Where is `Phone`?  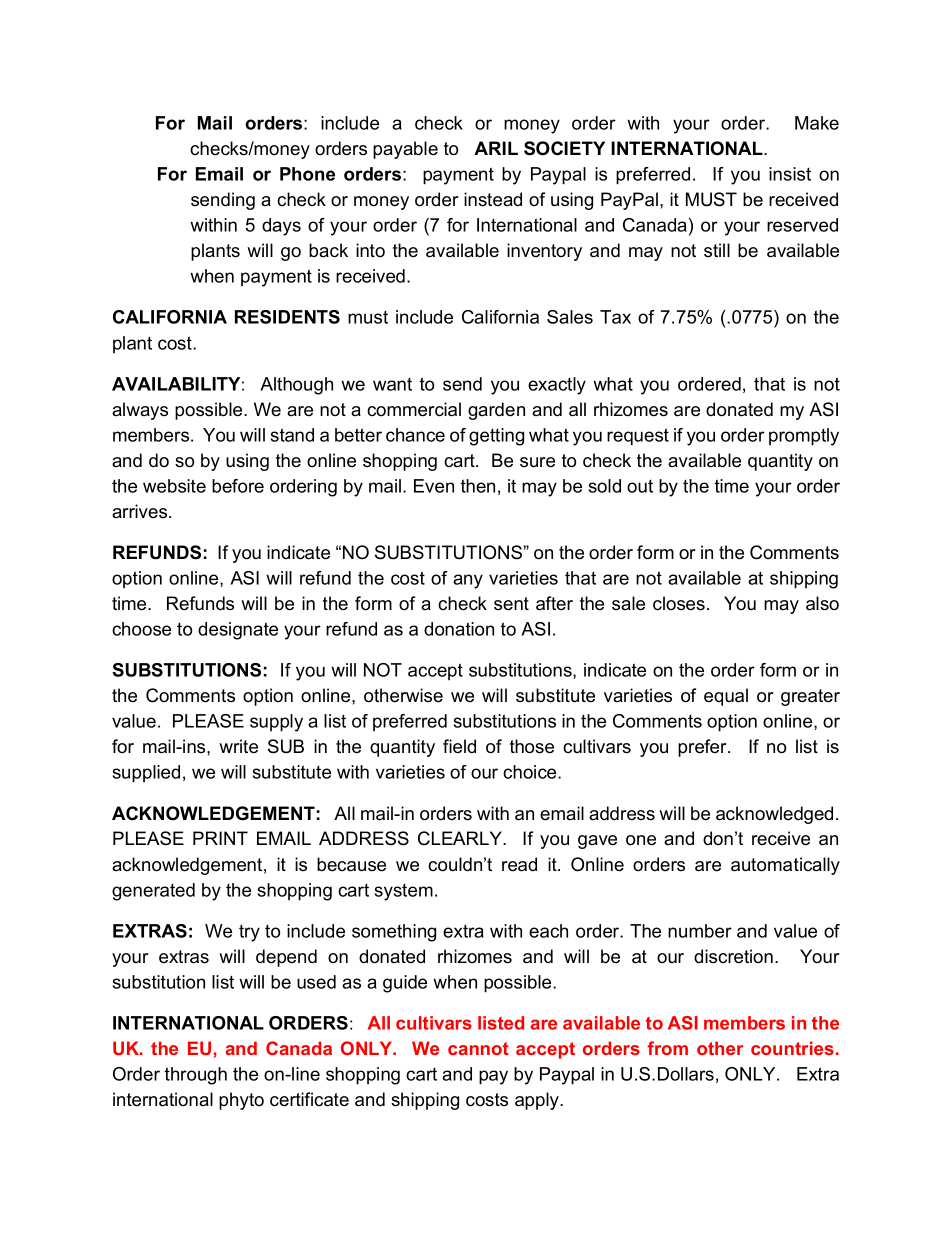
Phone is located at coordinates (307, 174).
